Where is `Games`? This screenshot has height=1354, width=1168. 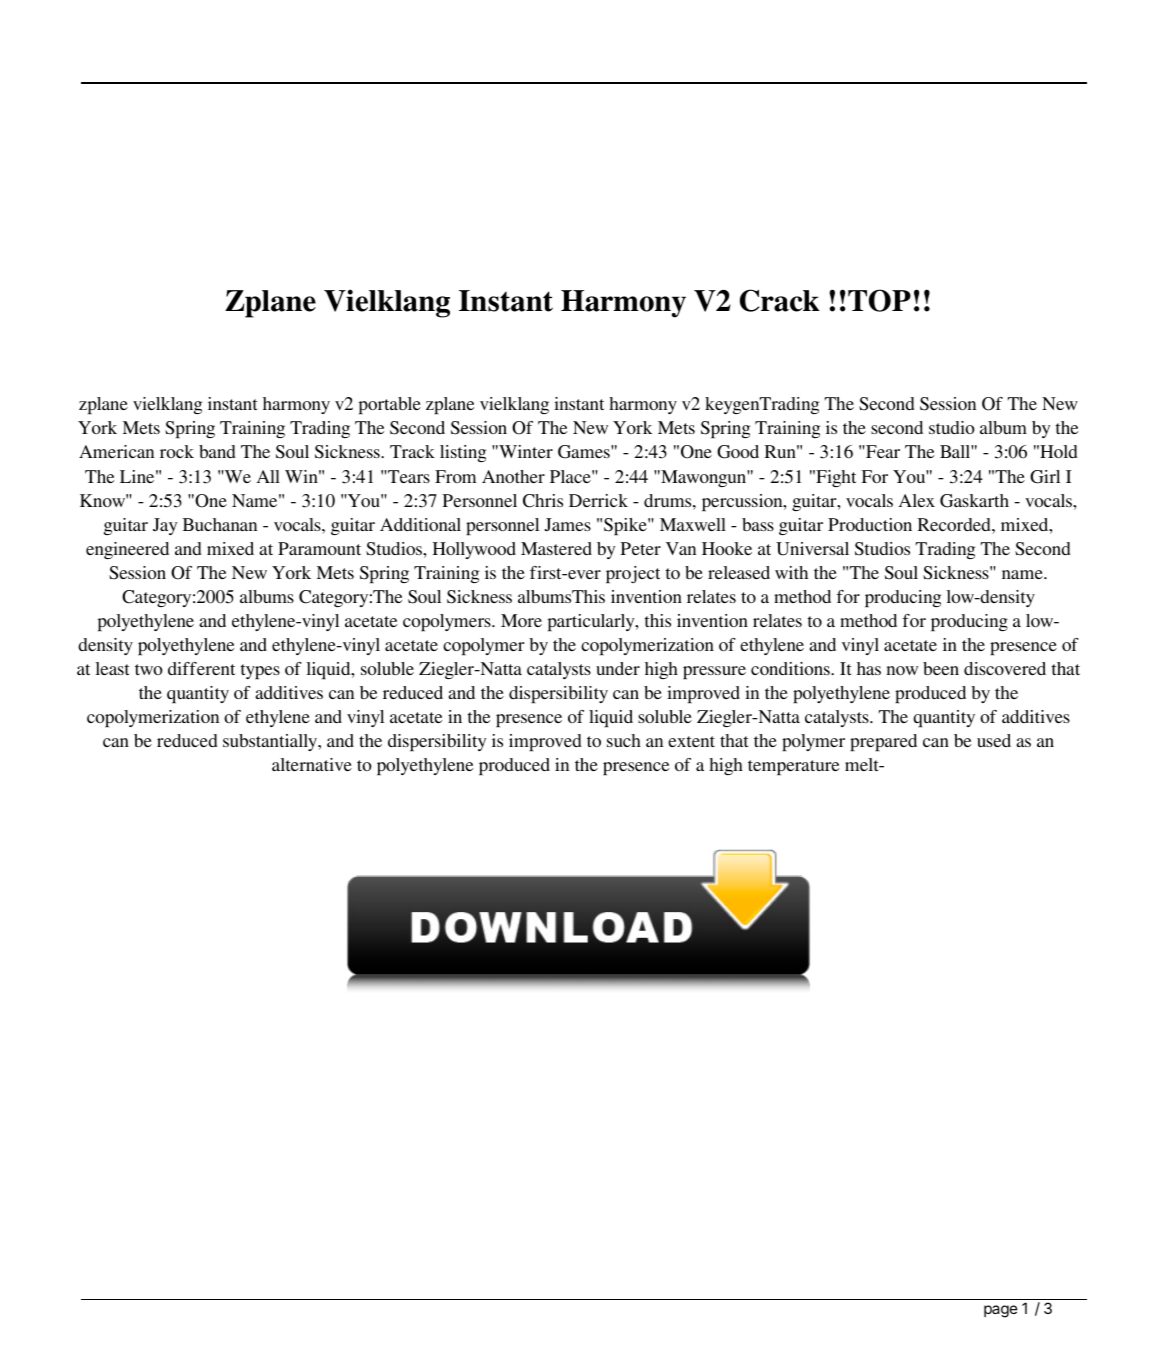 Games is located at coordinates (585, 452).
